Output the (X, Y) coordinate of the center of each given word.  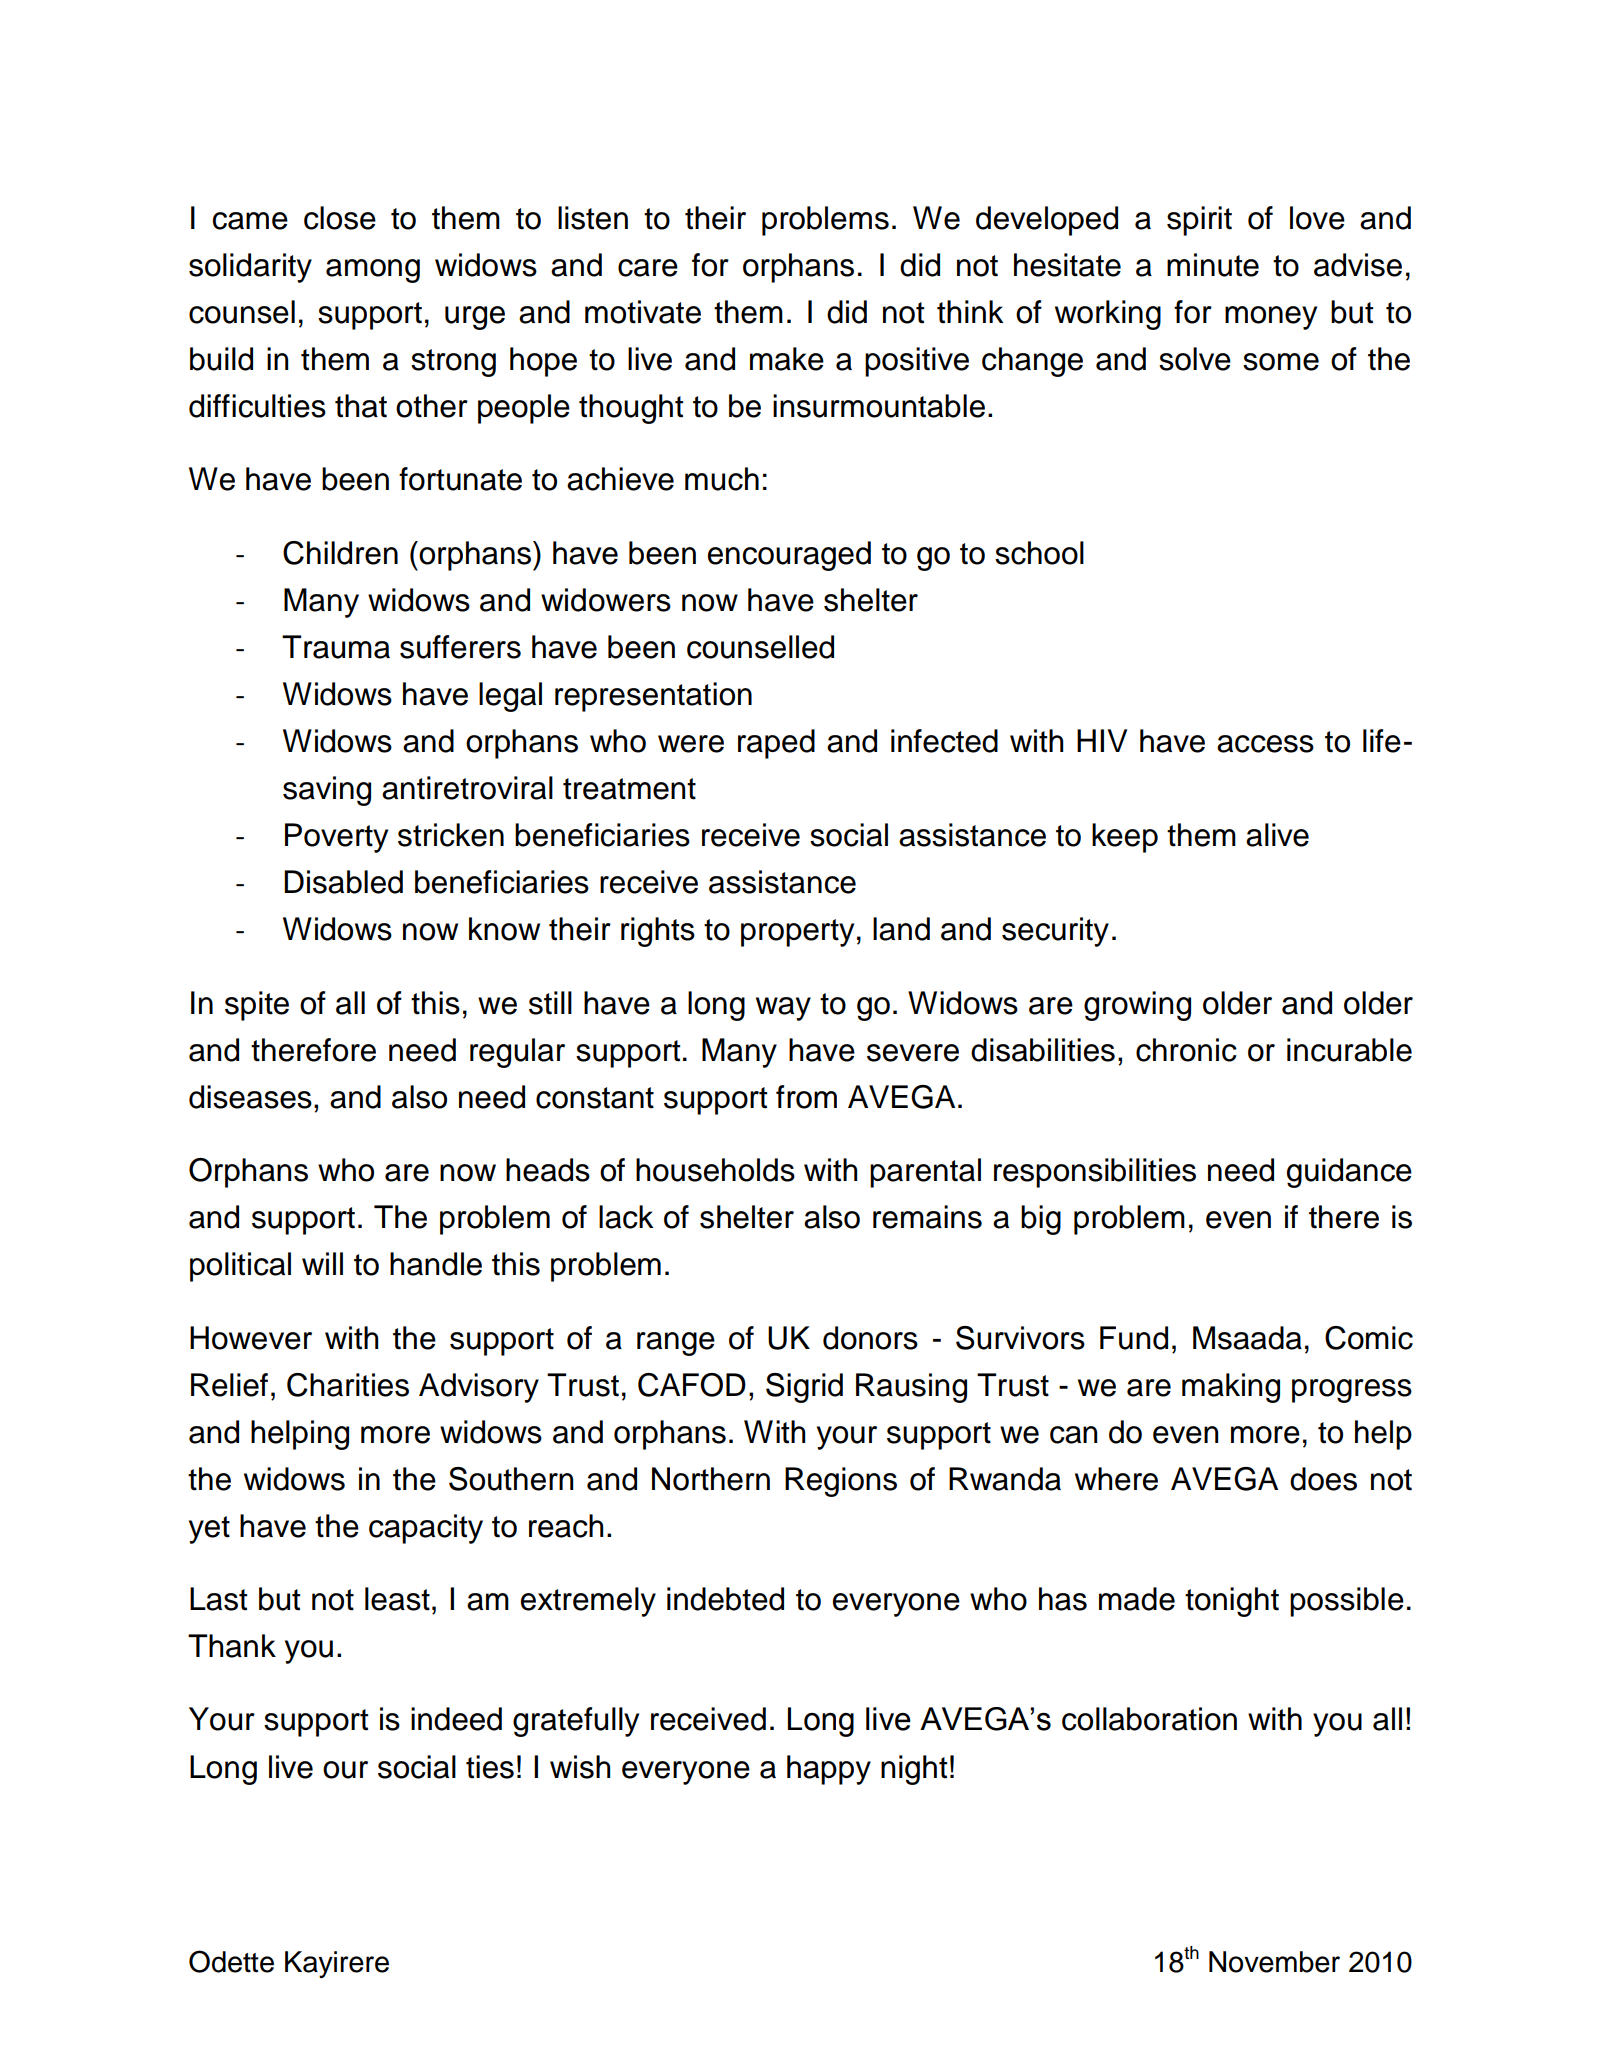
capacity (426, 1529)
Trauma (336, 647)
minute (1213, 265)
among (373, 271)
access (1265, 744)
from (806, 1097)
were (691, 744)
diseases (250, 1097)
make (787, 359)
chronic (1186, 1050)
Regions (841, 1482)
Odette (231, 1961)
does (1323, 1479)
